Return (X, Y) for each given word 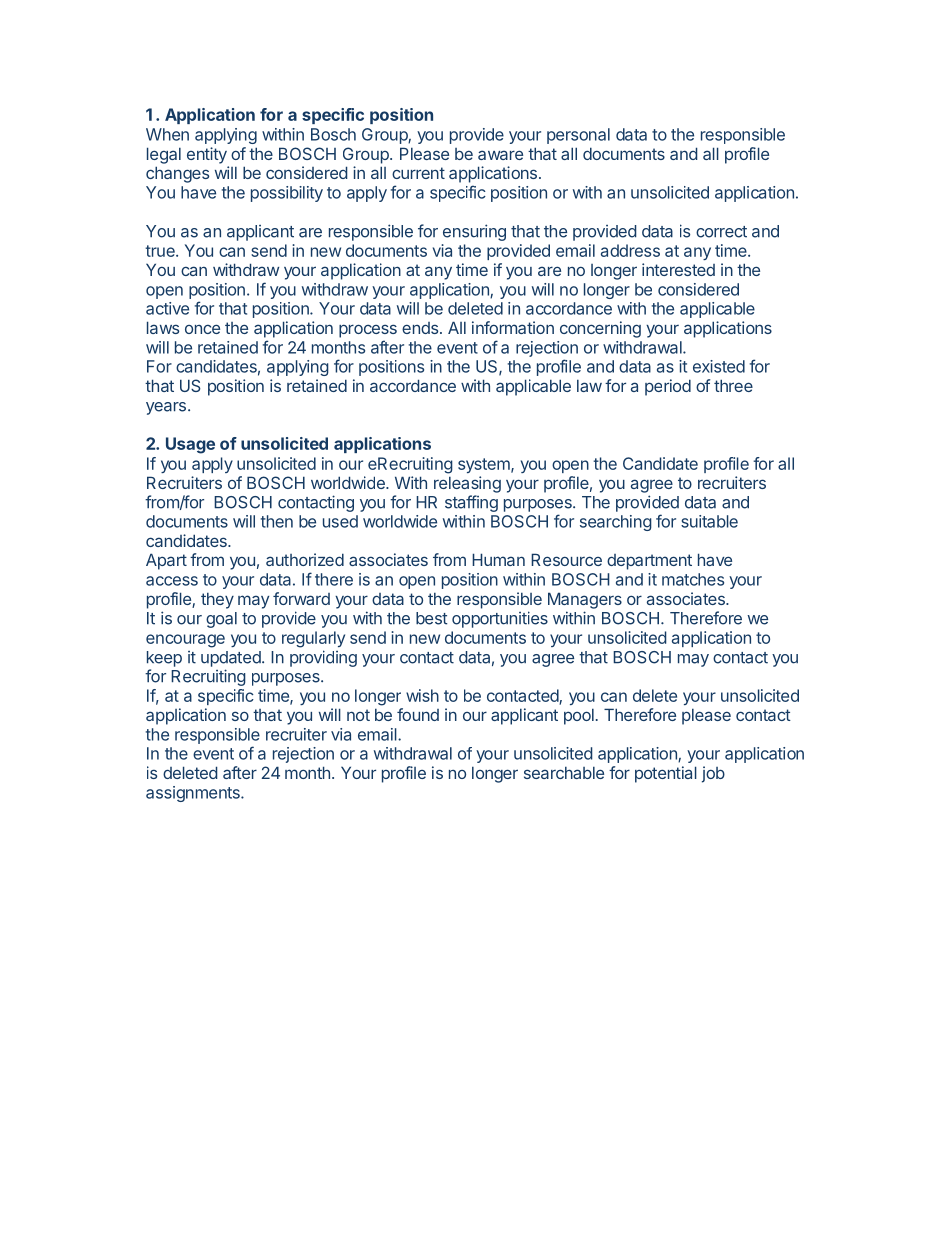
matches (693, 579)
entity (207, 155)
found (418, 714)
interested (678, 269)
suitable (709, 521)
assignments (194, 794)
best (431, 618)
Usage (190, 445)
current (418, 173)
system (485, 465)
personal (578, 136)
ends (420, 328)
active (167, 308)
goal (221, 620)
